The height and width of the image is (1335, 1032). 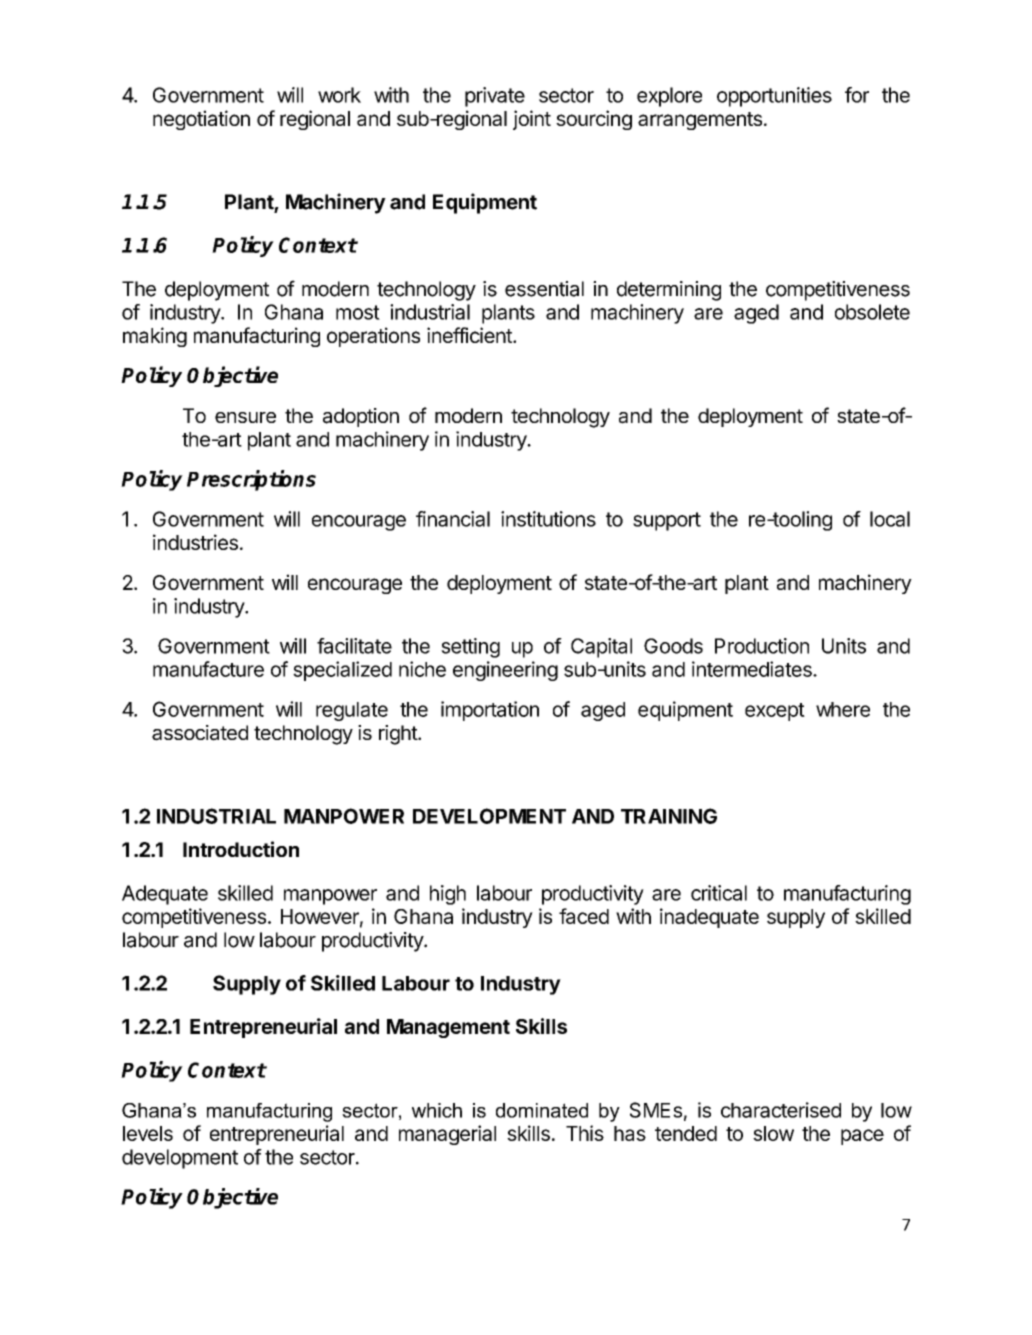 What do you see at coordinates (774, 97) in the image?
I see `opportunities` at bounding box center [774, 97].
